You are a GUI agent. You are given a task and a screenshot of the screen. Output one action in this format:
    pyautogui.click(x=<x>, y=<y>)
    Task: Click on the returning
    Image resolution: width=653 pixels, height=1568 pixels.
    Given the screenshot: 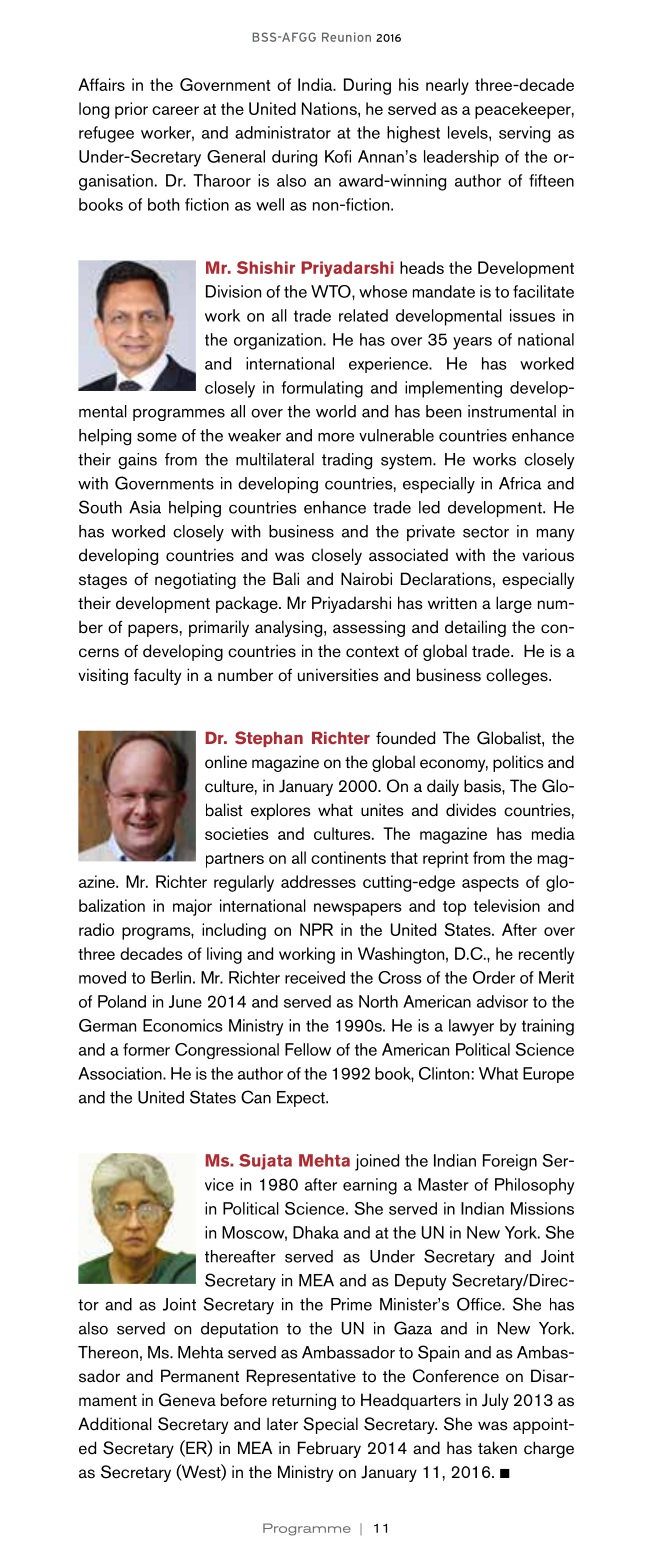 What is the action you would take?
    pyautogui.click(x=304, y=1401)
